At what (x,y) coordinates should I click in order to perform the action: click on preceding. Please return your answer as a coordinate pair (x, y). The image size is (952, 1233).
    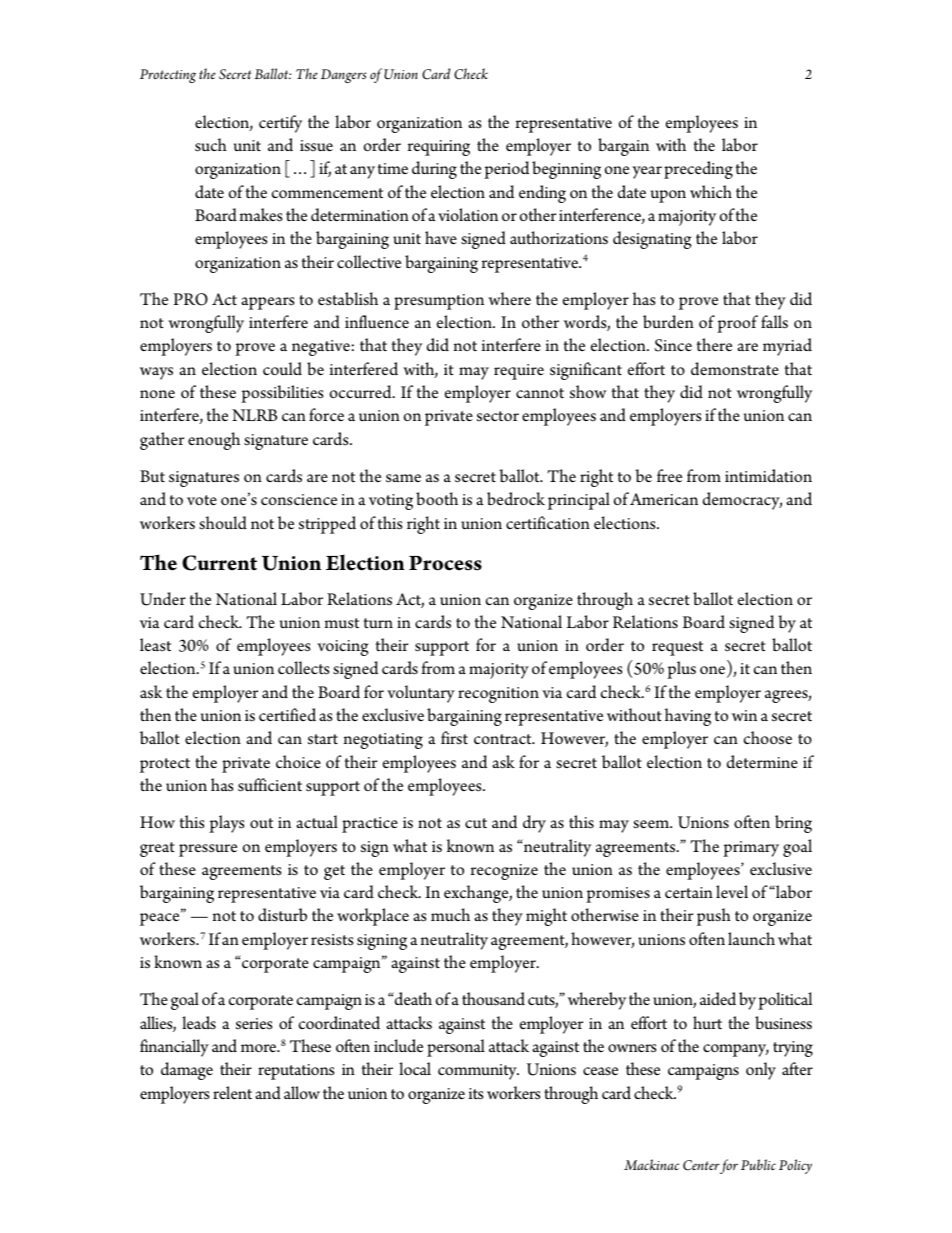
    Looking at the image, I should click on (698, 170).
